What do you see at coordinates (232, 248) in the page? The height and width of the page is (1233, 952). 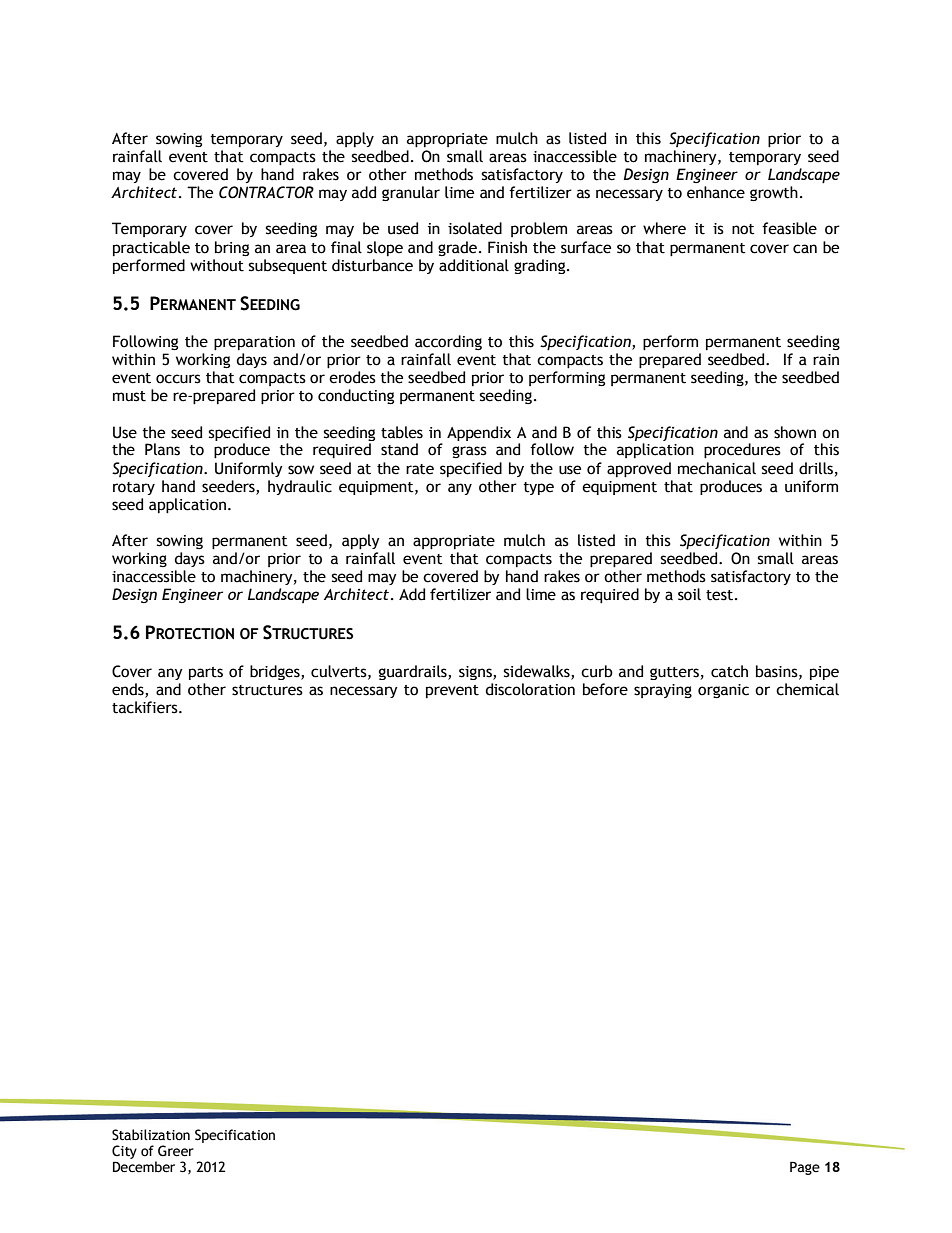 I see `bring` at bounding box center [232, 248].
